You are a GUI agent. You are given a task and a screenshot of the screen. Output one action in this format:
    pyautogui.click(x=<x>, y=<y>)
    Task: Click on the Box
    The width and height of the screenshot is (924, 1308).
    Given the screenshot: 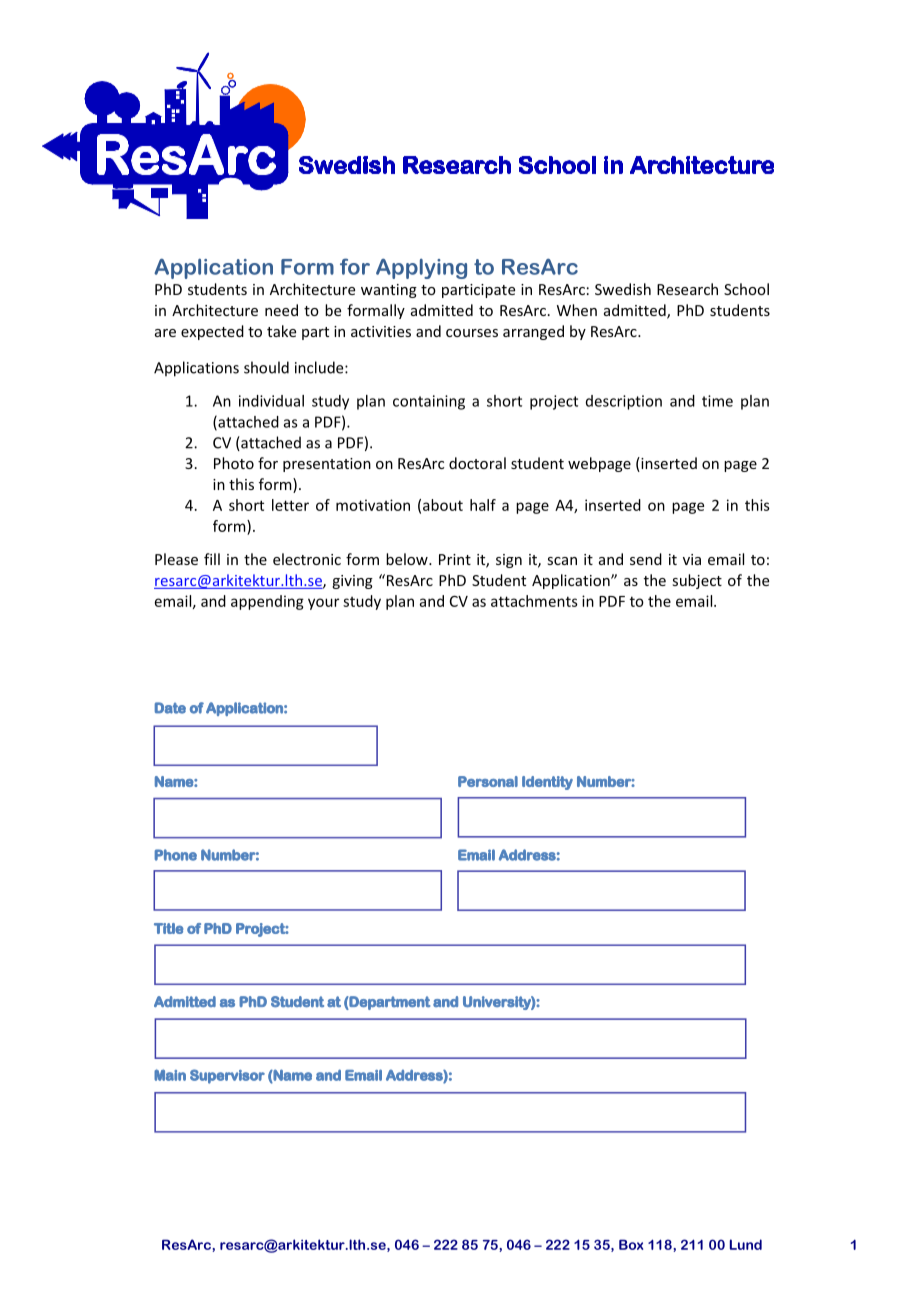 What is the action you would take?
    pyautogui.click(x=631, y=1244)
